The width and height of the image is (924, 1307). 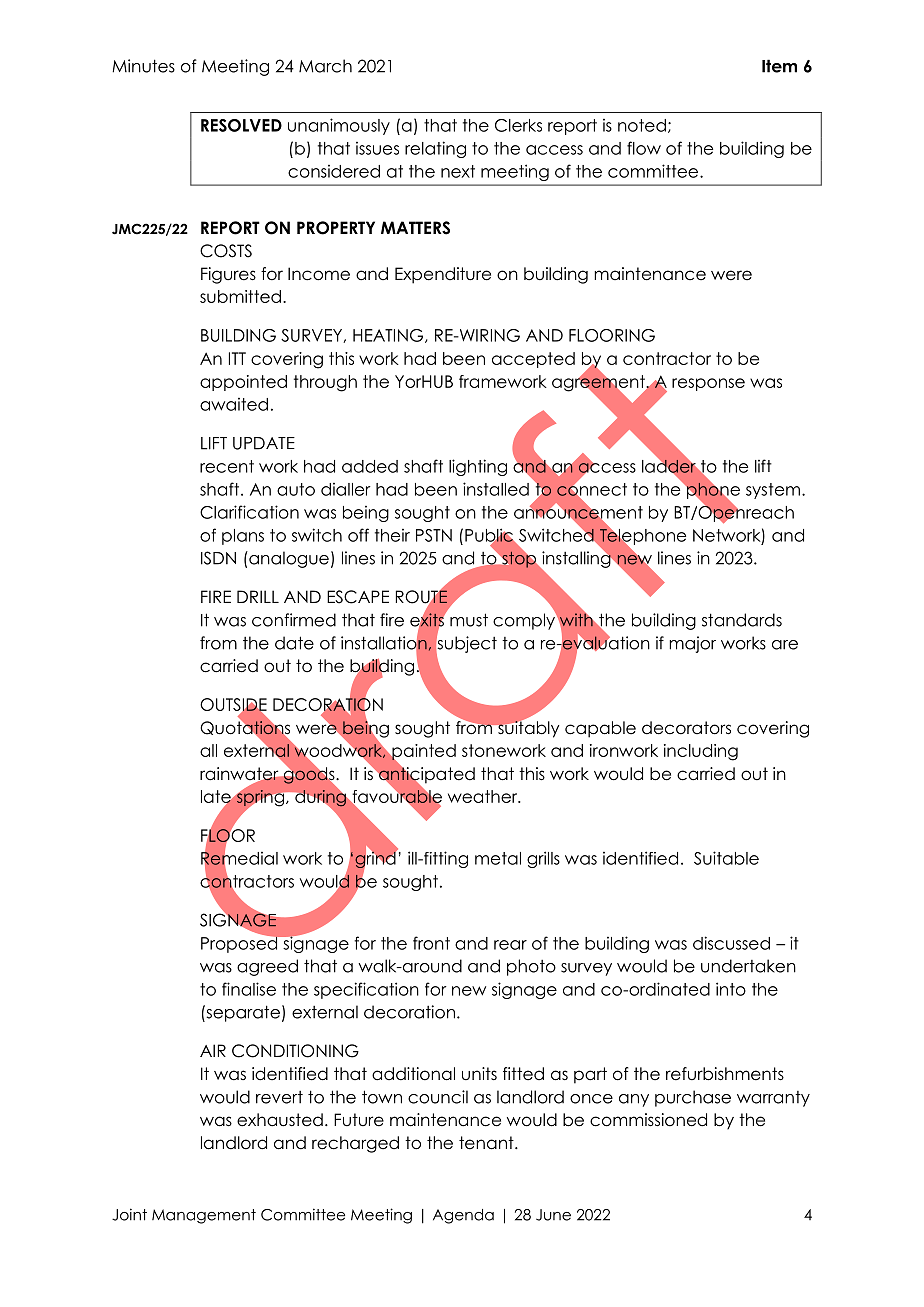 I want to click on relating, so click(x=435, y=149).
